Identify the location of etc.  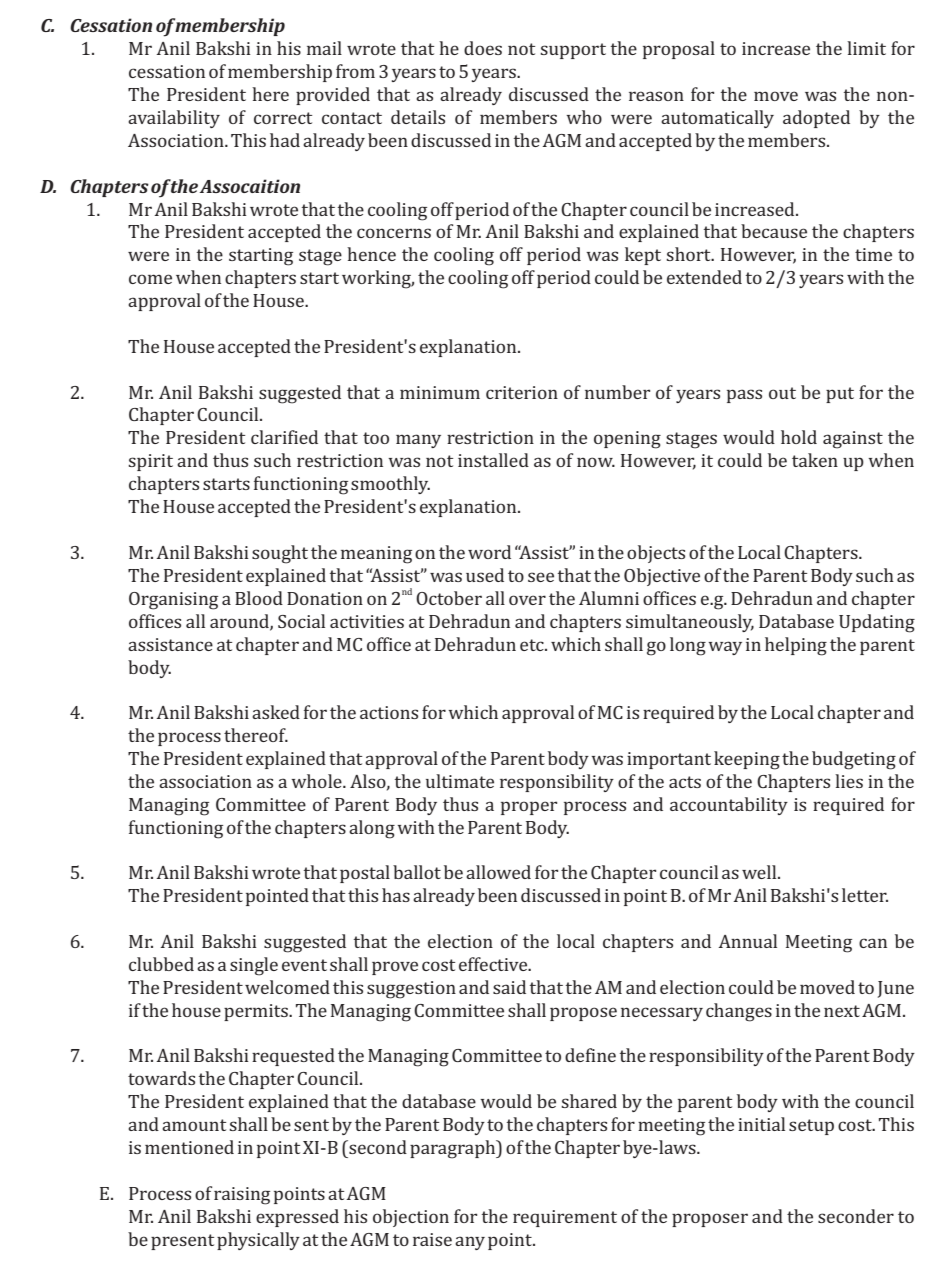
(533, 645).
